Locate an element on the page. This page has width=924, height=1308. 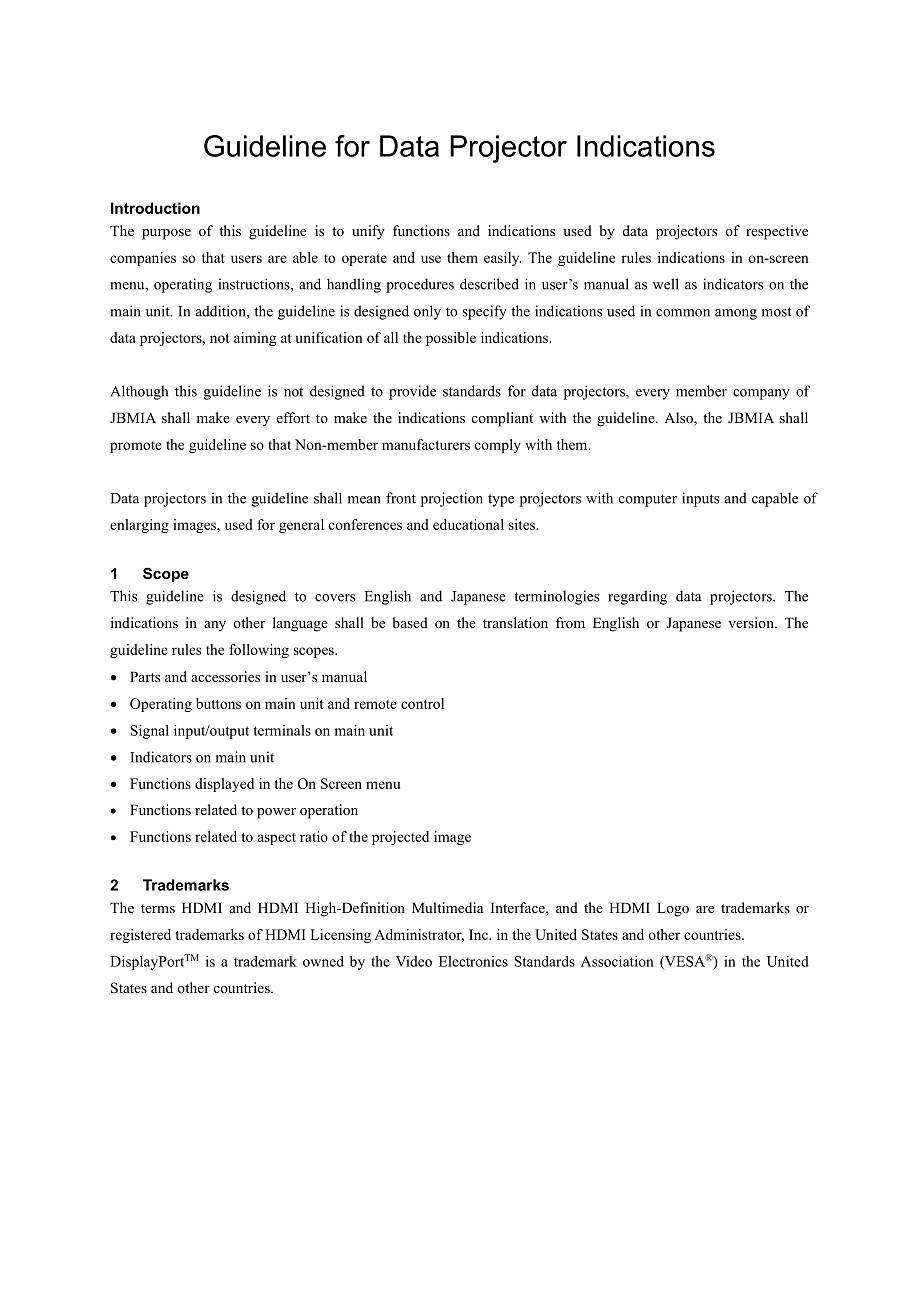
displayed is located at coordinates (224, 785).
